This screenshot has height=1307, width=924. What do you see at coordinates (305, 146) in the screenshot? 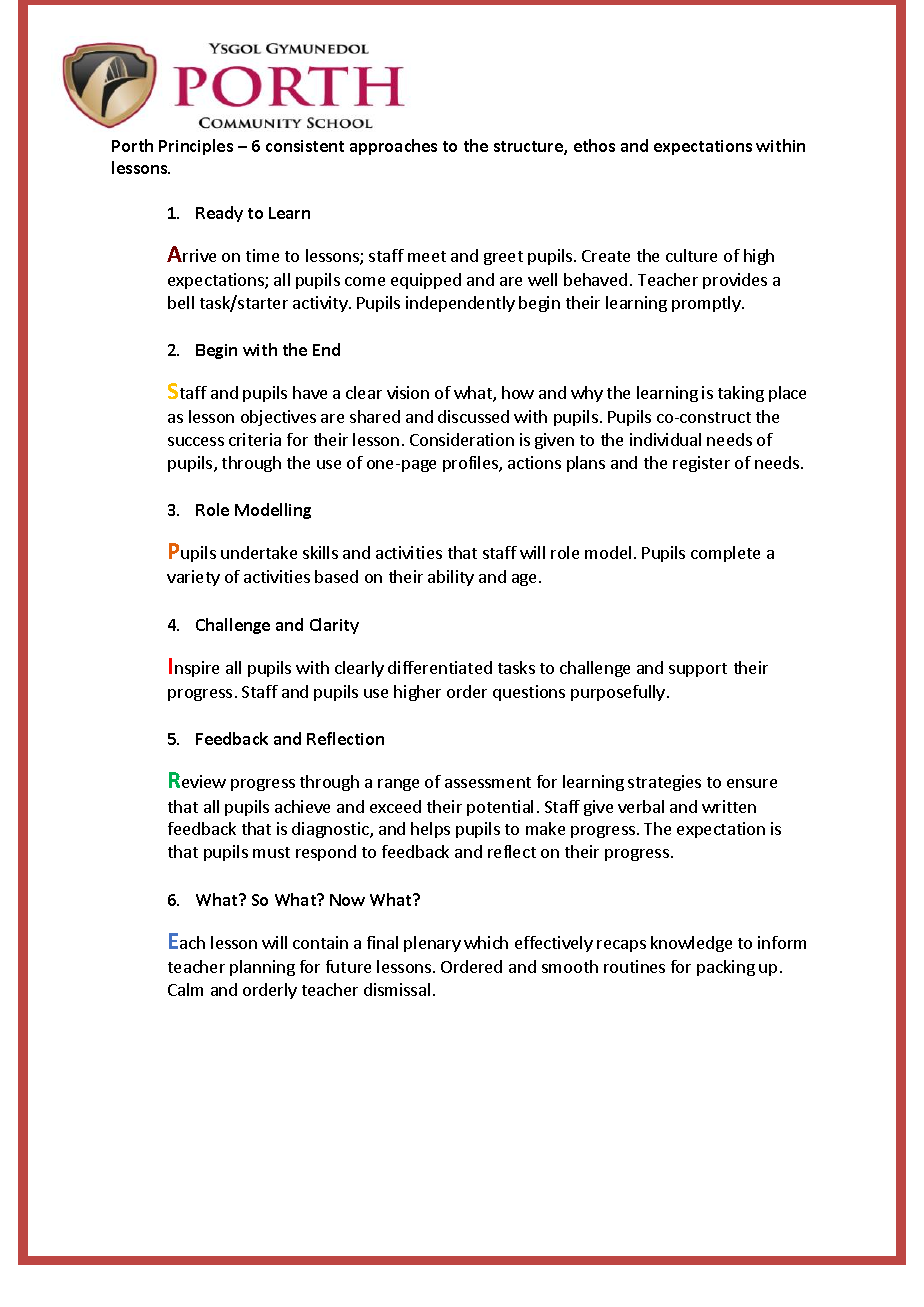
I see `consistent` at bounding box center [305, 146].
